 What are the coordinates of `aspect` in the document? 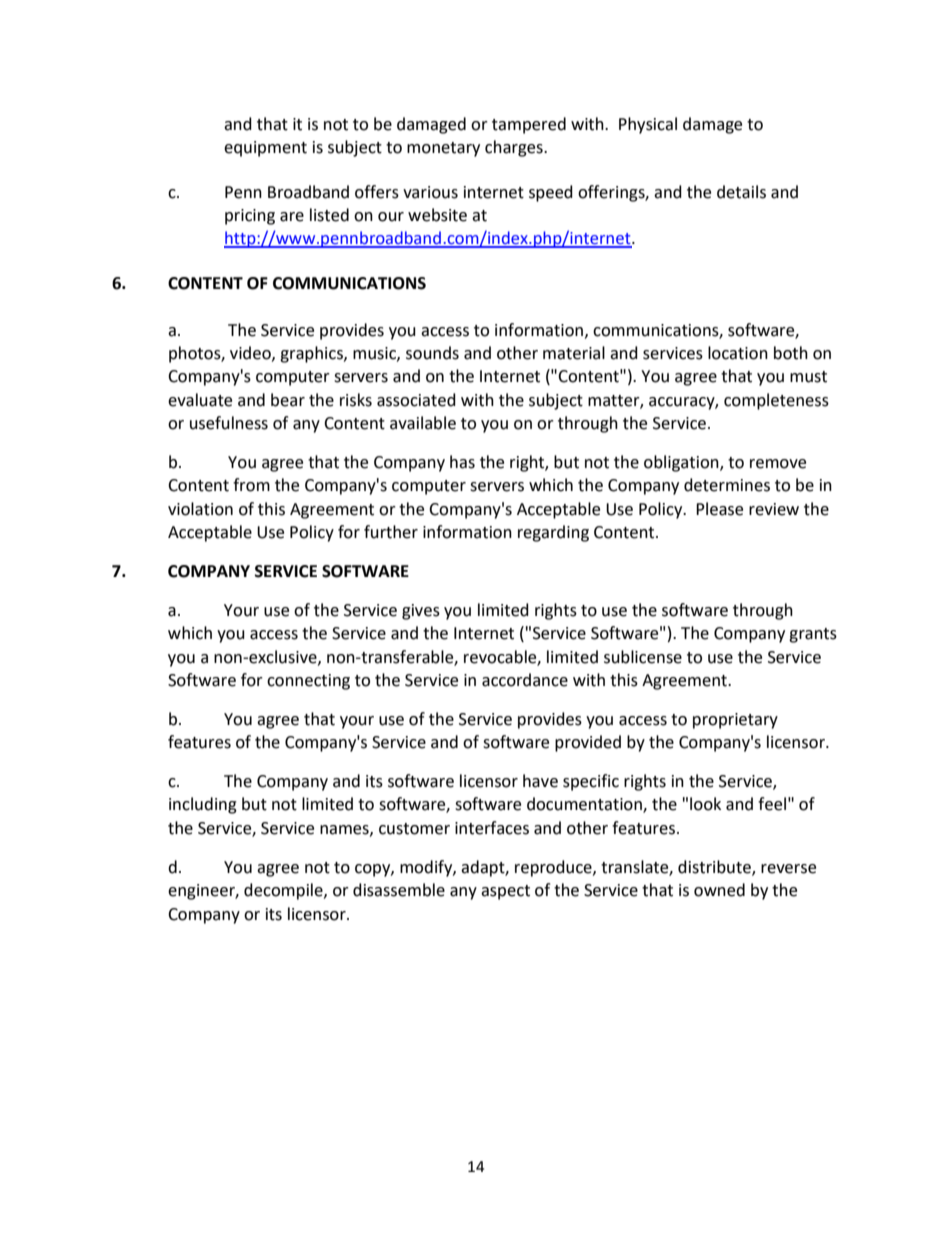 It's located at (505, 892).
